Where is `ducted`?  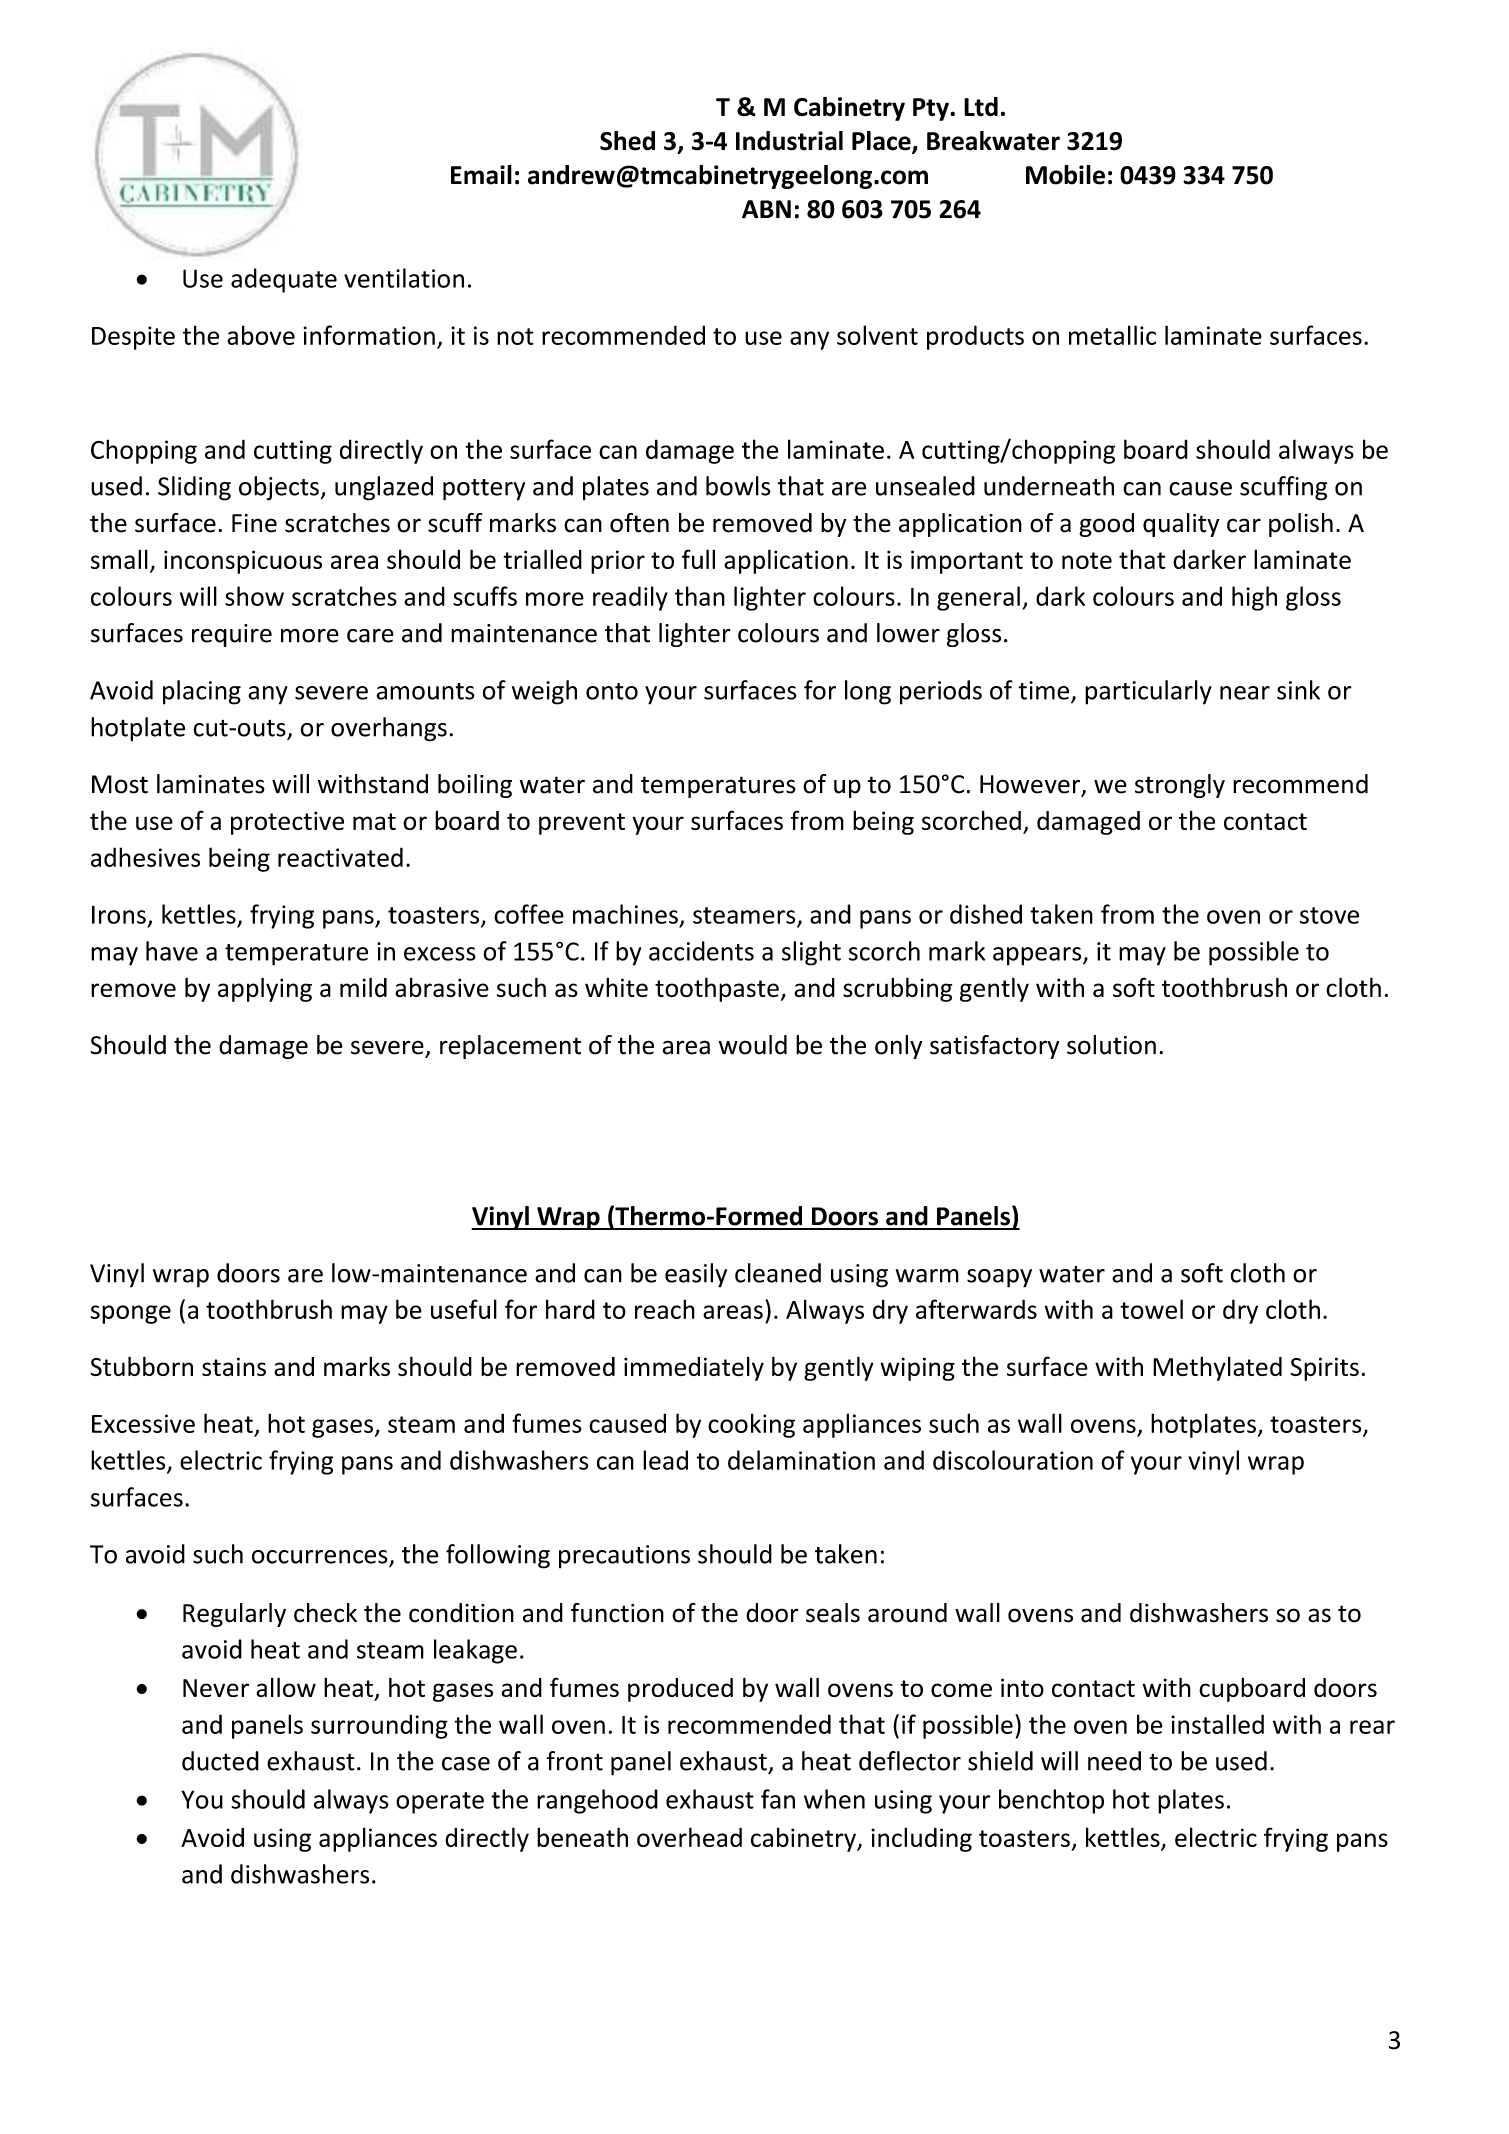
ducted is located at coordinates (220, 1761).
